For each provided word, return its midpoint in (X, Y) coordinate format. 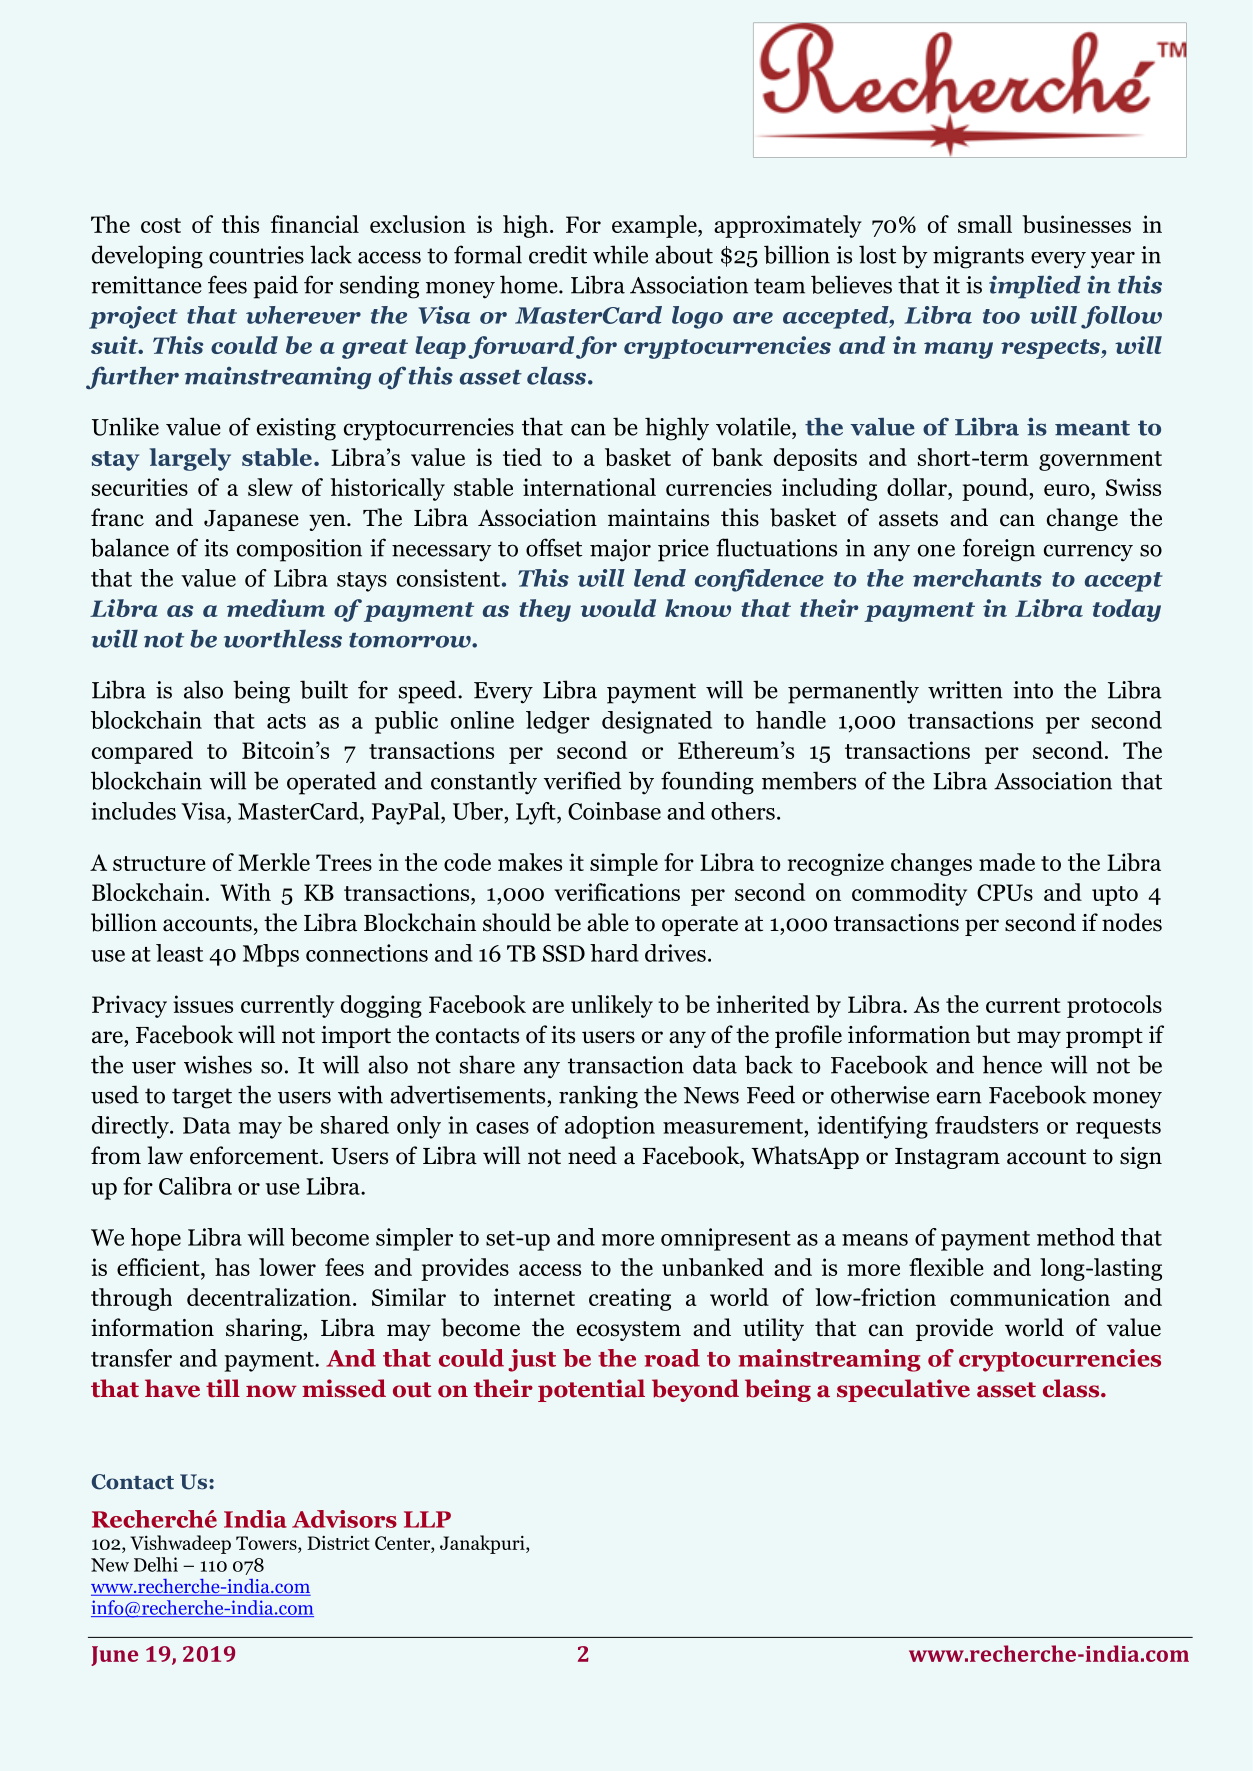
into (1033, 690)
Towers (267, 1544)
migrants (978, 257)
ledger (558, 722)
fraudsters (986, 1125)
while (620, 254)
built (324, 689)
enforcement (255, 1155)
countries (256, 255)
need (592, 1155)
